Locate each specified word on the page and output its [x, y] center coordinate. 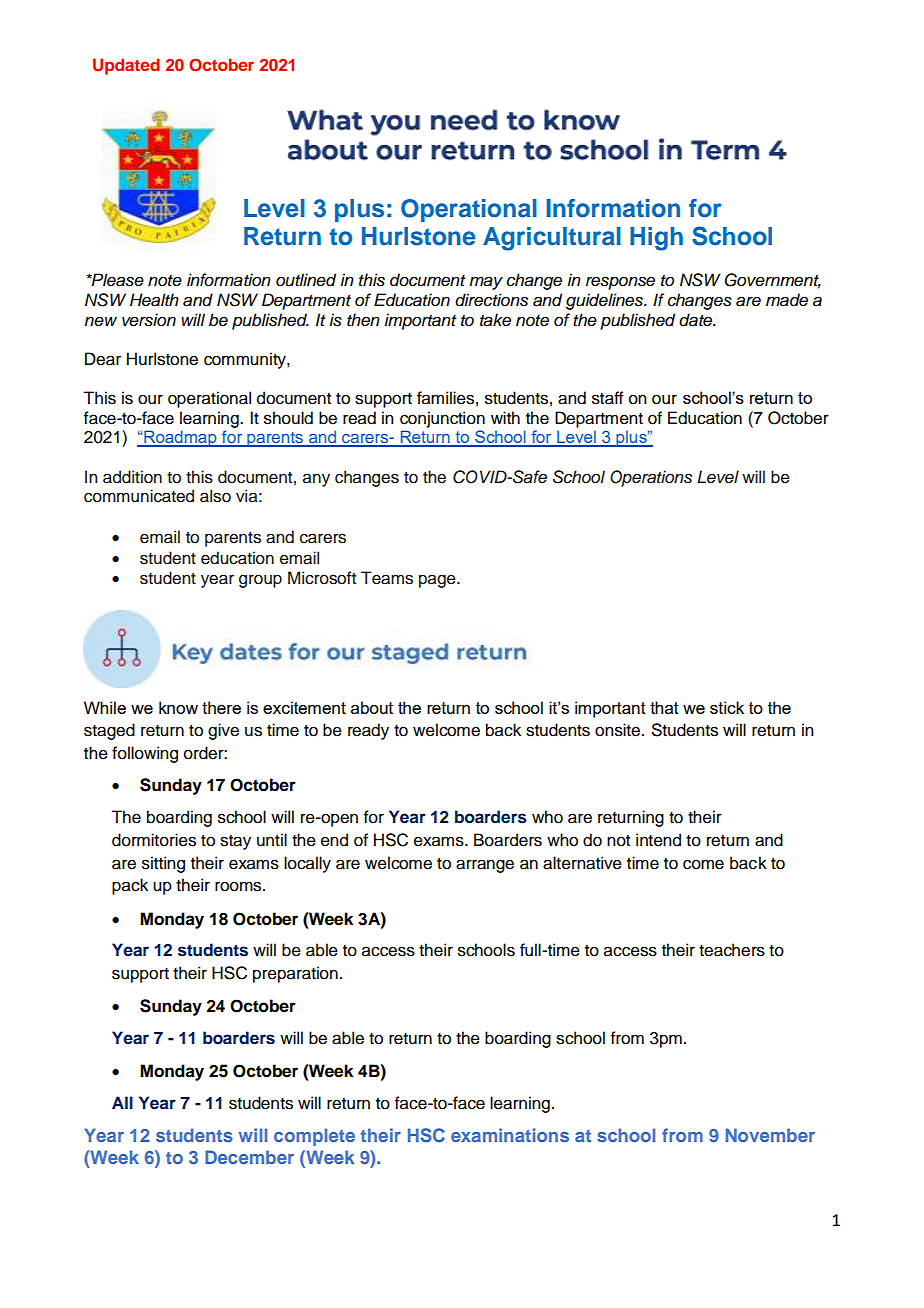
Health [154, 300]
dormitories [154, 840]
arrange [485, 866]
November [770, 1135]
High [656, 239]
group [260, 581]
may [486, 283]
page [438, 581]
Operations [651, 478]
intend [658, 840]
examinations [510, 1135]
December [249, 1157]
